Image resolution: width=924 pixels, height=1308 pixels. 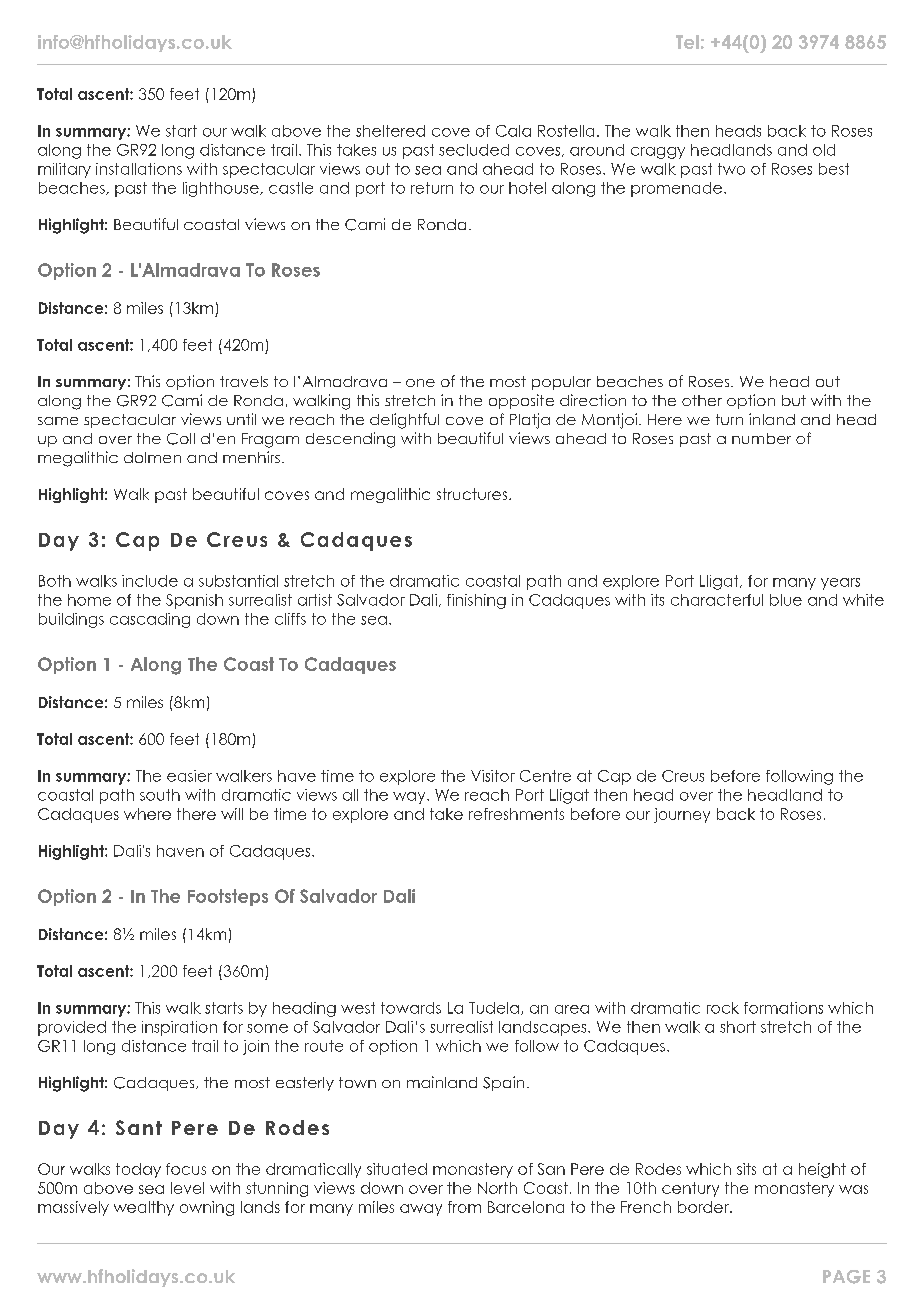 I want to click on inspiration, so click(x=179, y=1028).
